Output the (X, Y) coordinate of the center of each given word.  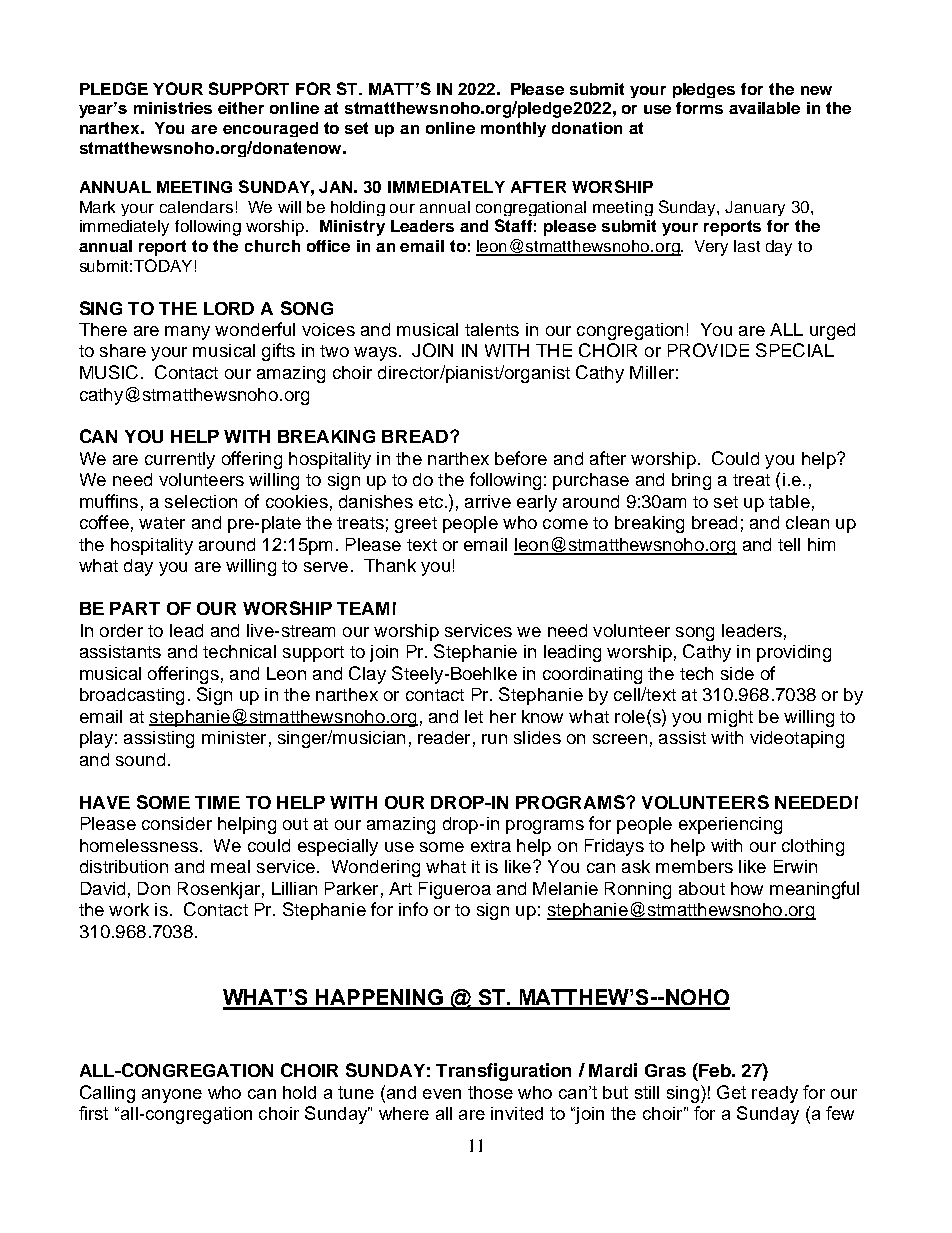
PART (135, 608)
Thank (390, 565)
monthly (513, 129)
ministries (173, 108)
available (764, 108)
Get (731, 1092)
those (490, 1092)
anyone (172, 1096)
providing (794, 653)
